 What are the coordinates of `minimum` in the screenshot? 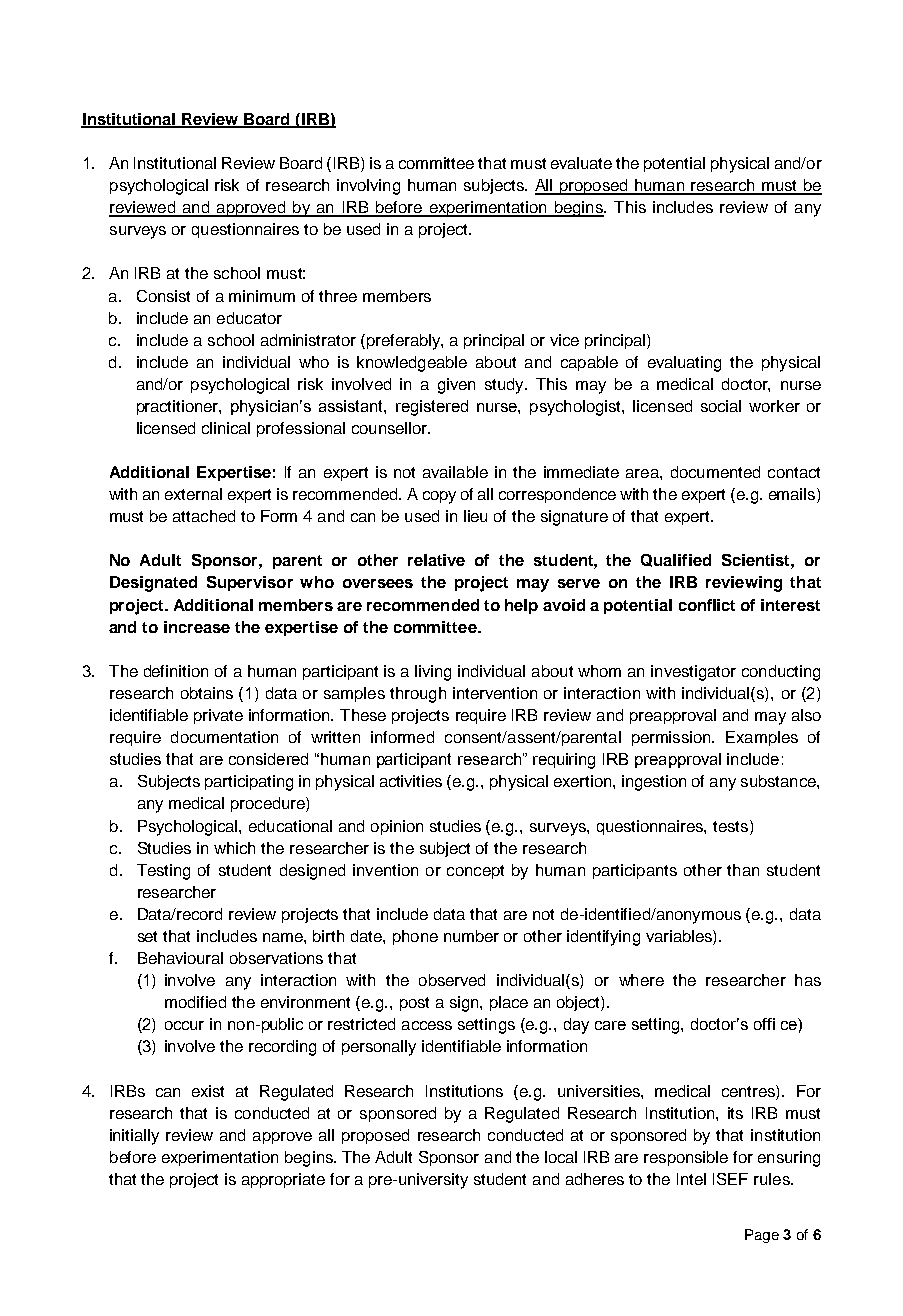 It's located at (262, 296).
